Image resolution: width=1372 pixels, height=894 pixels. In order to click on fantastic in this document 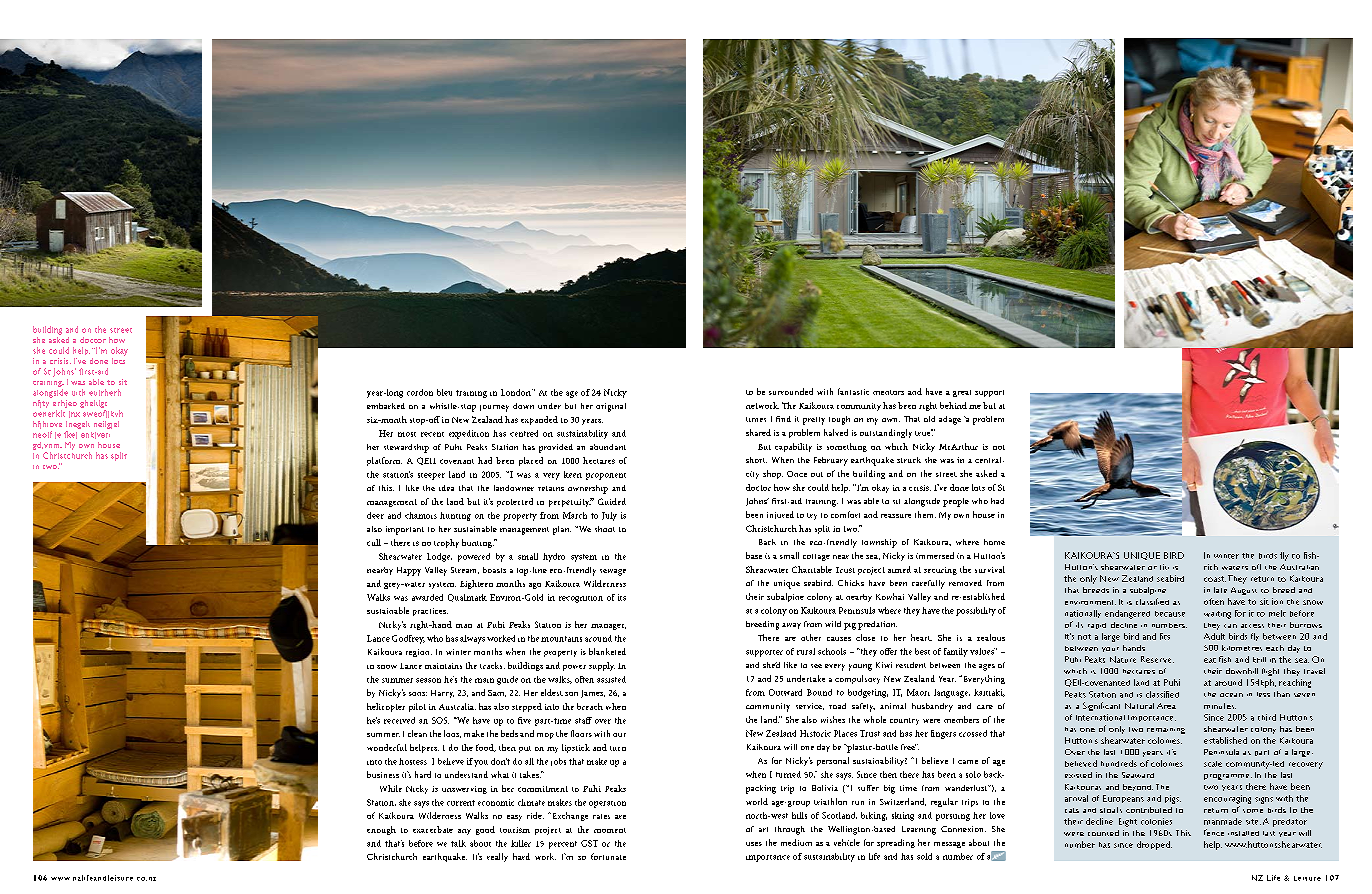, I will do `click(853, 391)`.
